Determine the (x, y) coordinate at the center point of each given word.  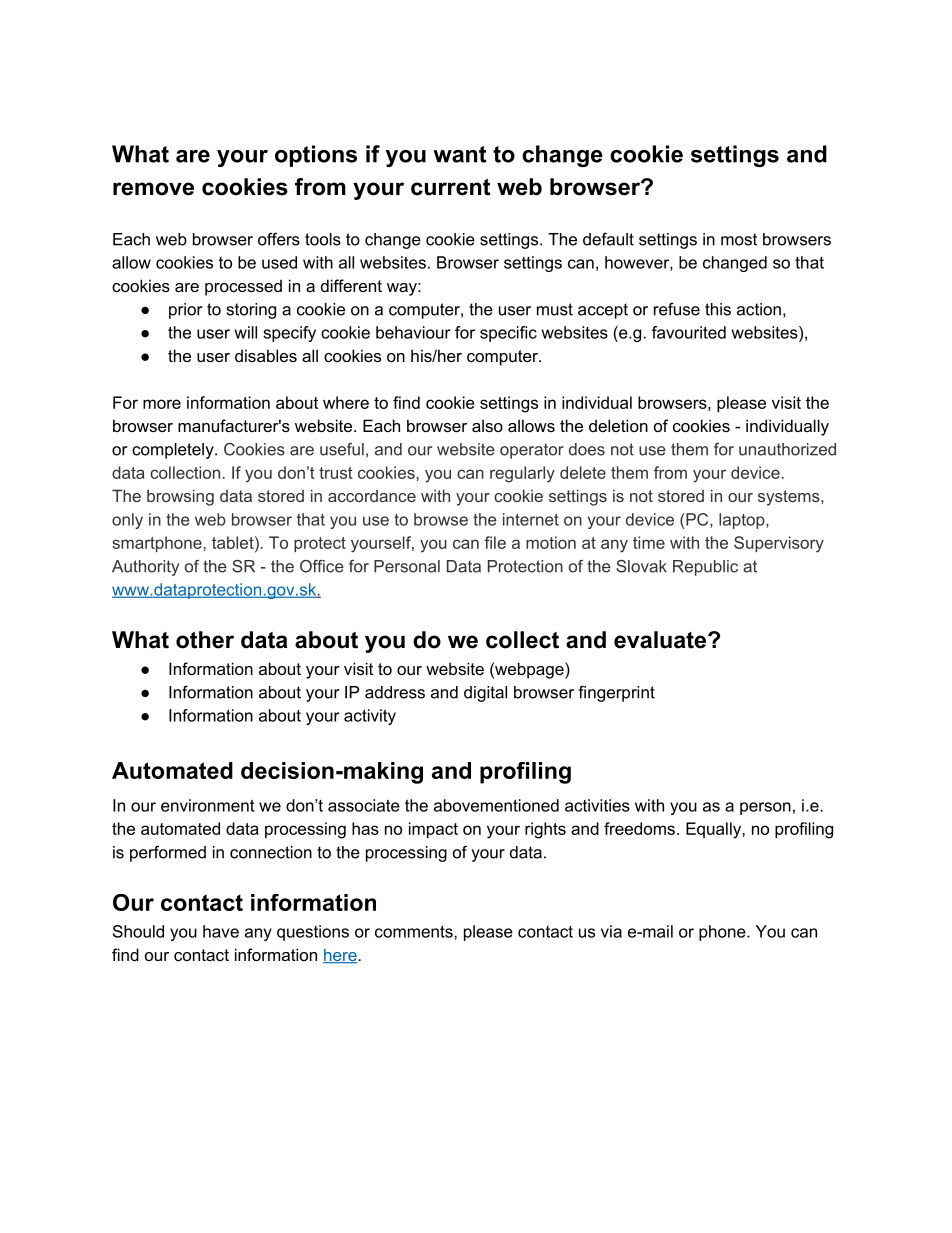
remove (153, 189)
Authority (145, 568)
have (221, 931)
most (739, 239)
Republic (705, 568)
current (450, 187)
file (495, 542)
